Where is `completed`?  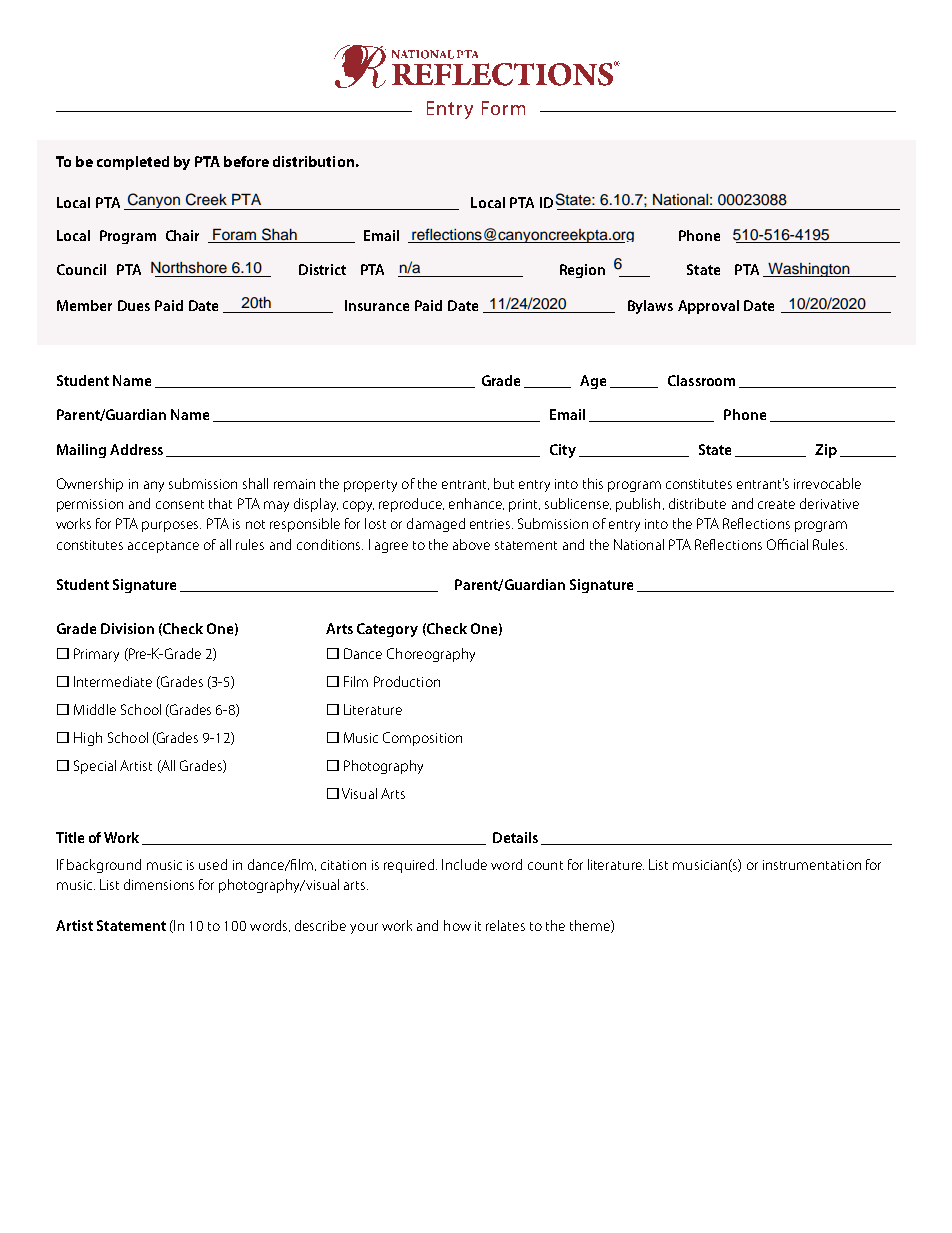
completed is located at coordinates (133, 163).
